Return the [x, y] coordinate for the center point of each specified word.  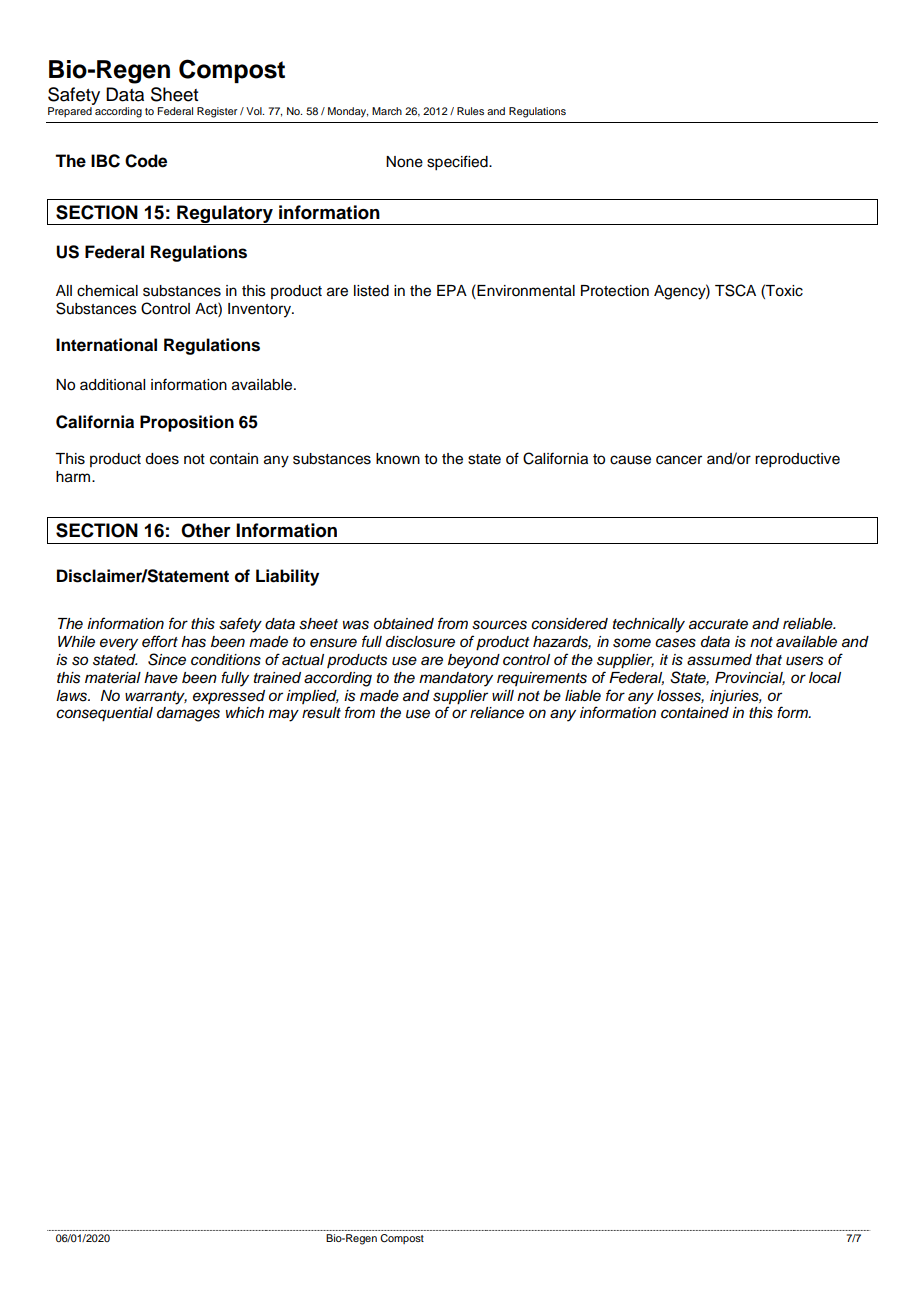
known [398, 459]
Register [217, 112]
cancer [679, 460]
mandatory [456, 679]
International [106, 345]
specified [458, 163]
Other [206, 530]
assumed [719, 660]
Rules [470, 111]
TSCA [735, 290]
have [161, 678]
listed [371, 291]
